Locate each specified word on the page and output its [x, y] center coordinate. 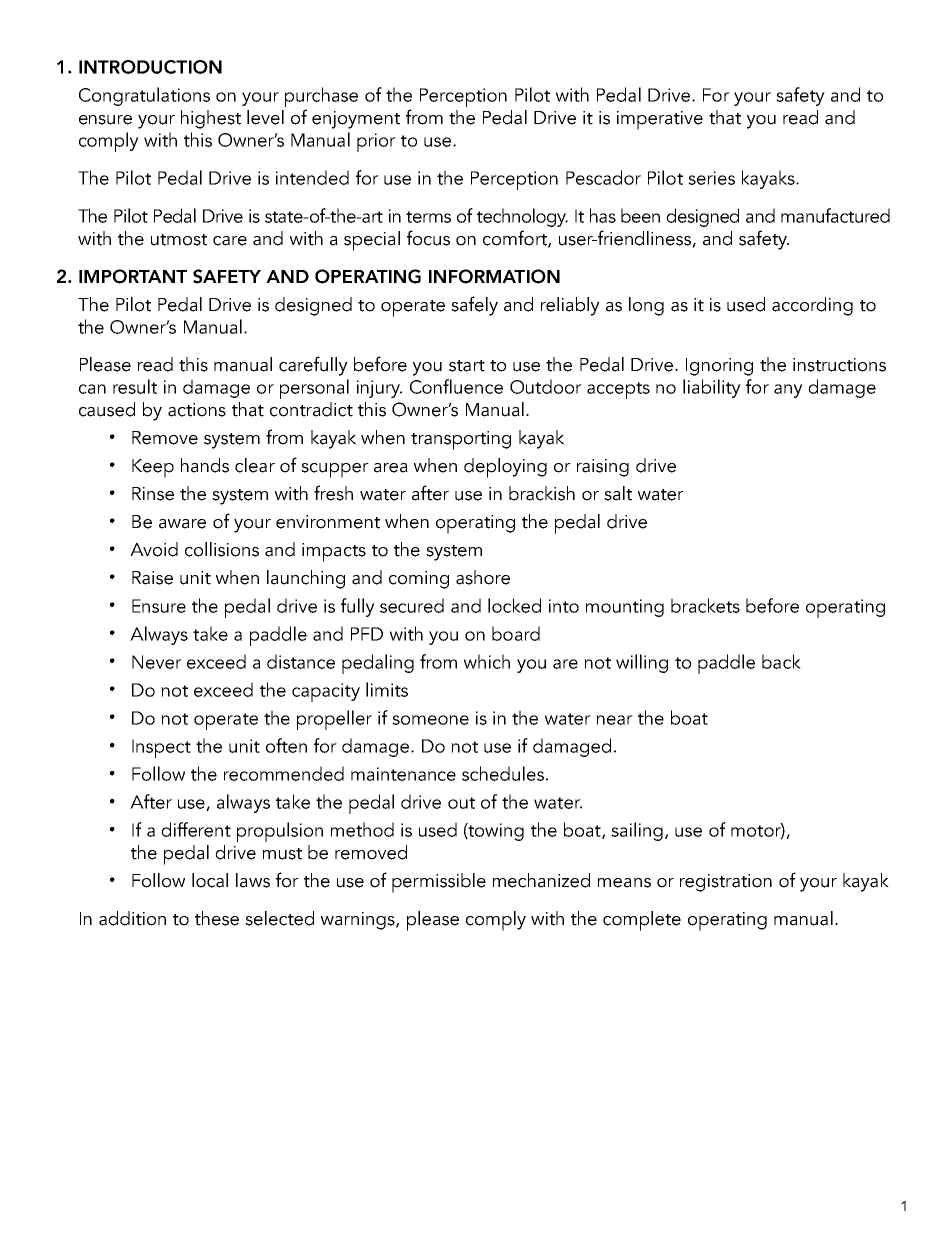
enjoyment [356, 120]
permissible [439, 883]
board [516, 633]
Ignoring [719, 367]
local [210, 880]
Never [157, 662]
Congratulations [144, 96]
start [467, 366]
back [781, 661]
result [135, 386]
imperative [660, 120]
